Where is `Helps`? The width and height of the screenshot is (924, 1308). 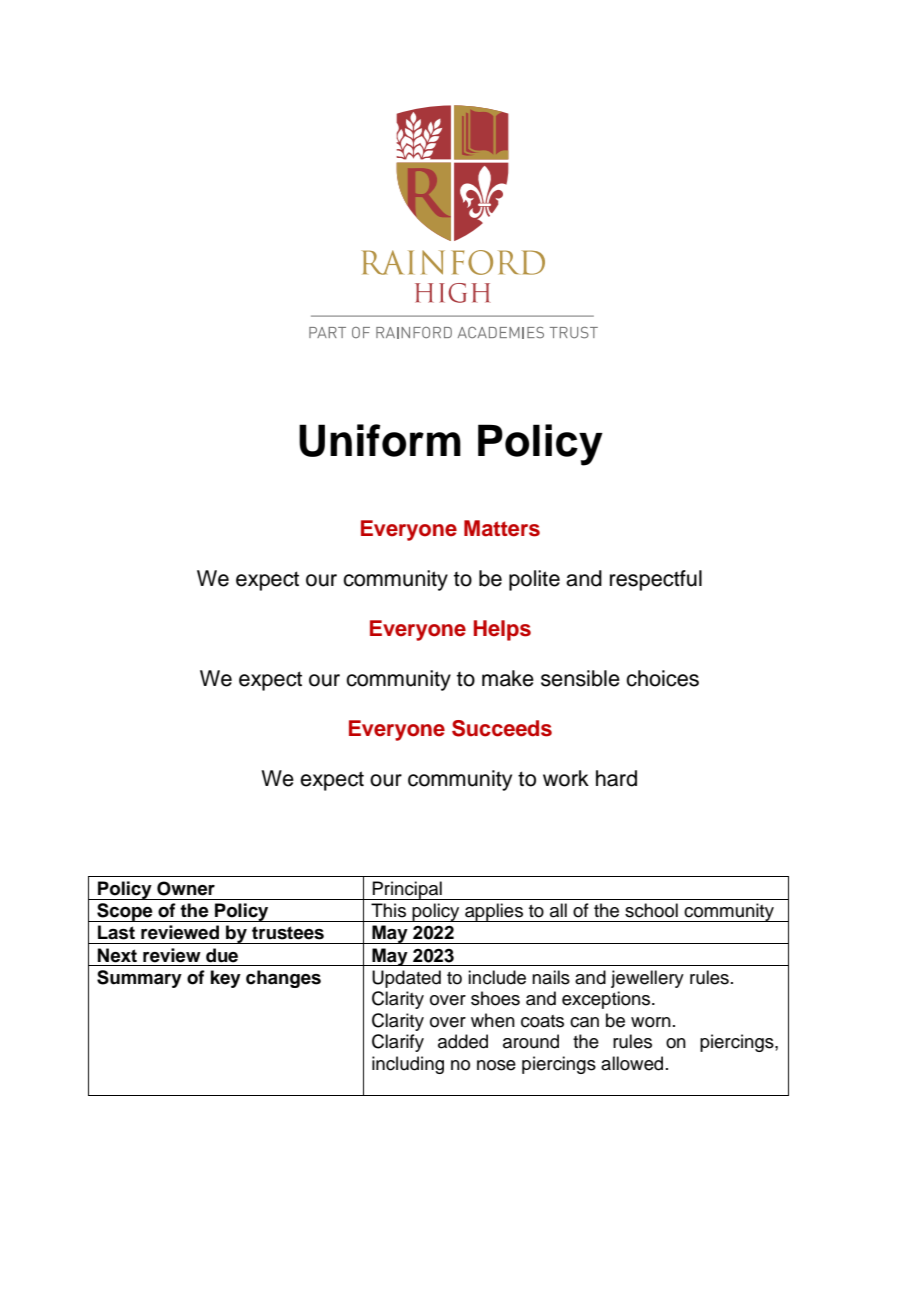
Helps is located at coordinates (502, 630).
